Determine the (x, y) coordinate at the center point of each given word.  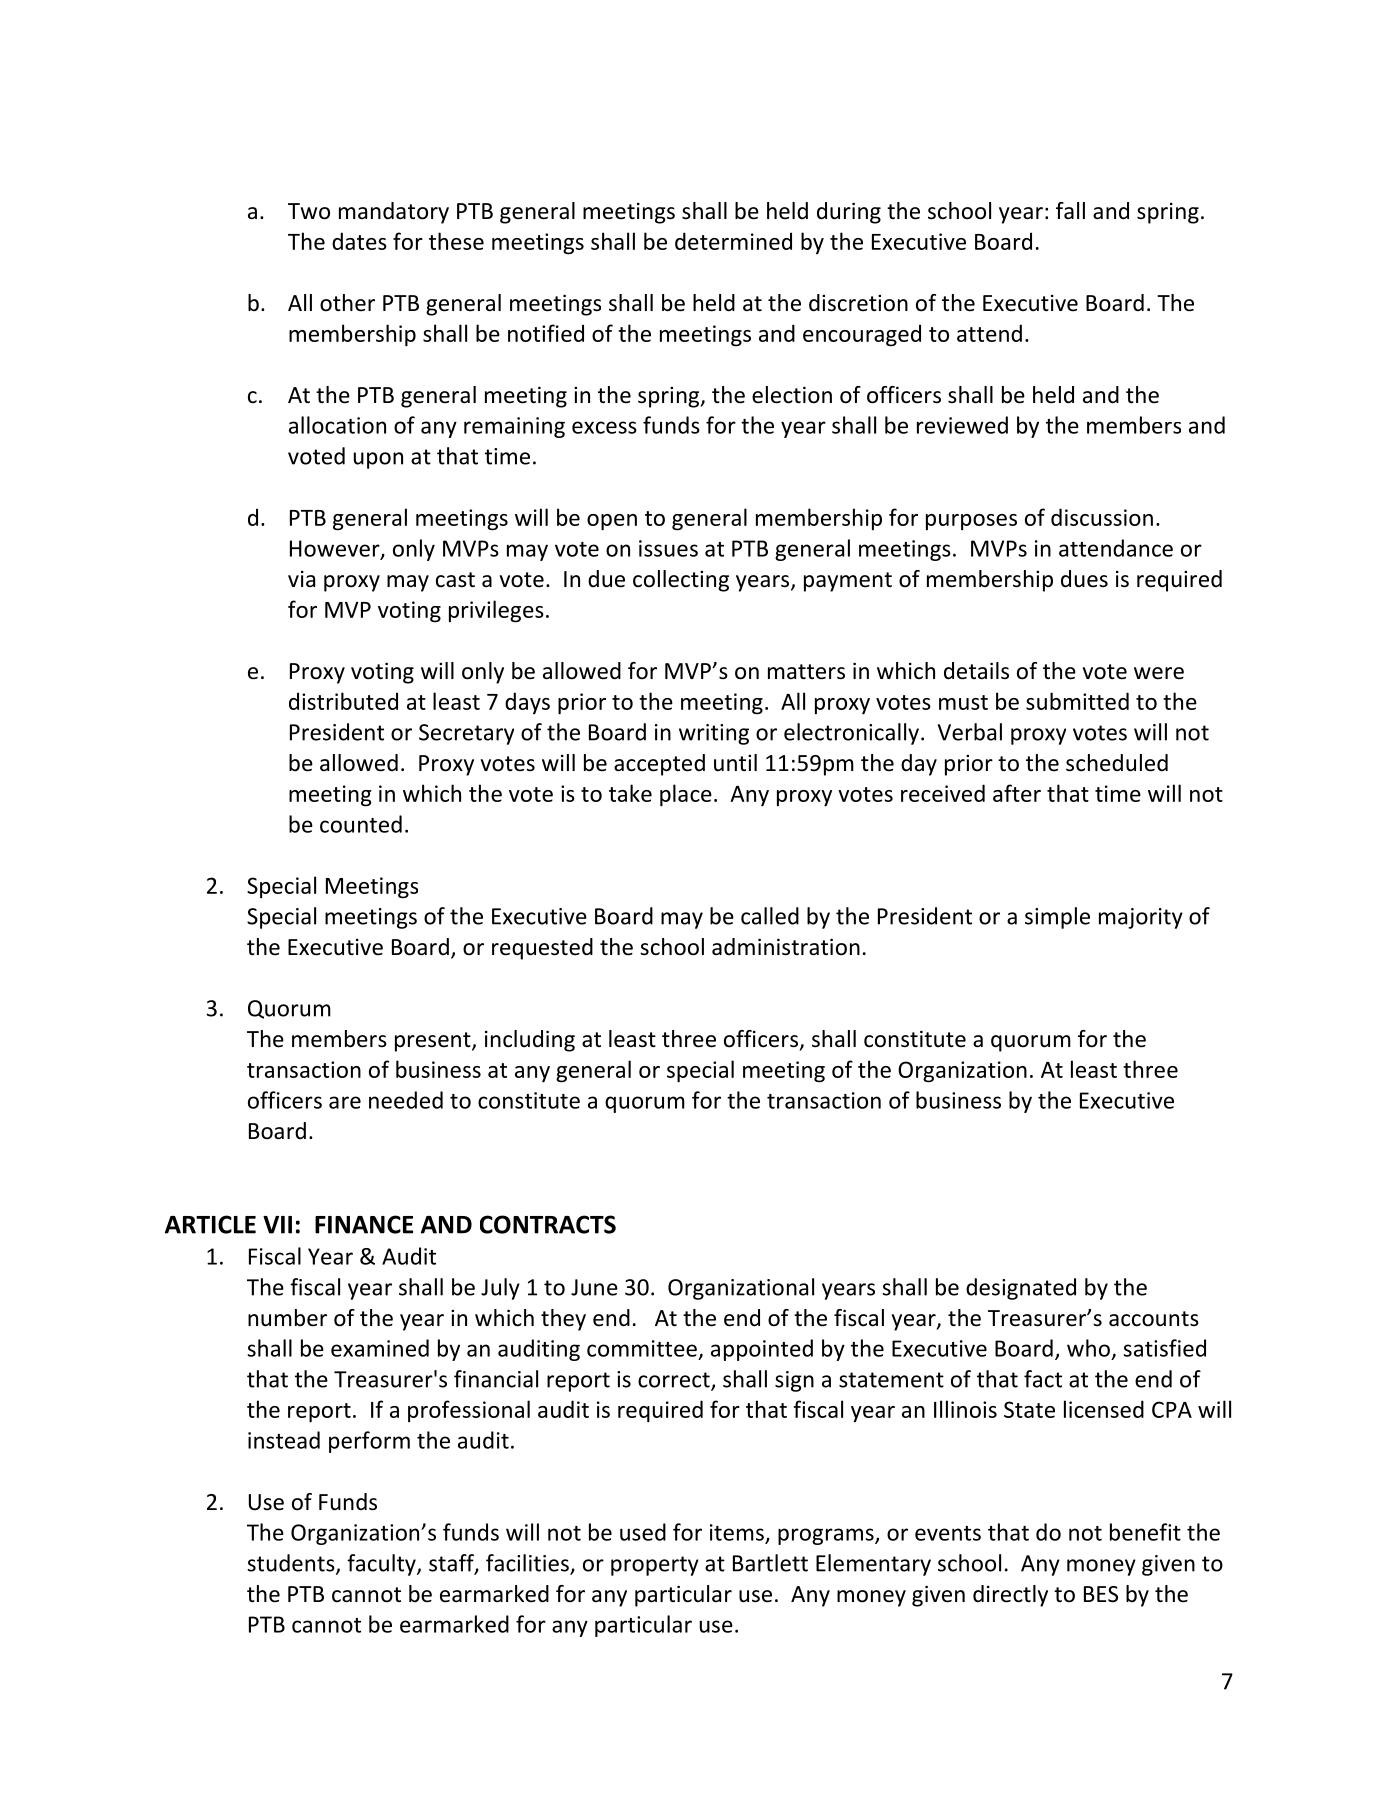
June (594, 1287)
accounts (1154, 1319)
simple (1057, 918)
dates (359, 241)
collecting (681, 581)
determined (733, 241)
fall (1070, 211)
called (770, 916)
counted (361, 824)
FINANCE (364, 1224)
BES (1101, 1594)
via (301, 578)
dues (1084, 579)
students (292, 1564)
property (655, 1566)
